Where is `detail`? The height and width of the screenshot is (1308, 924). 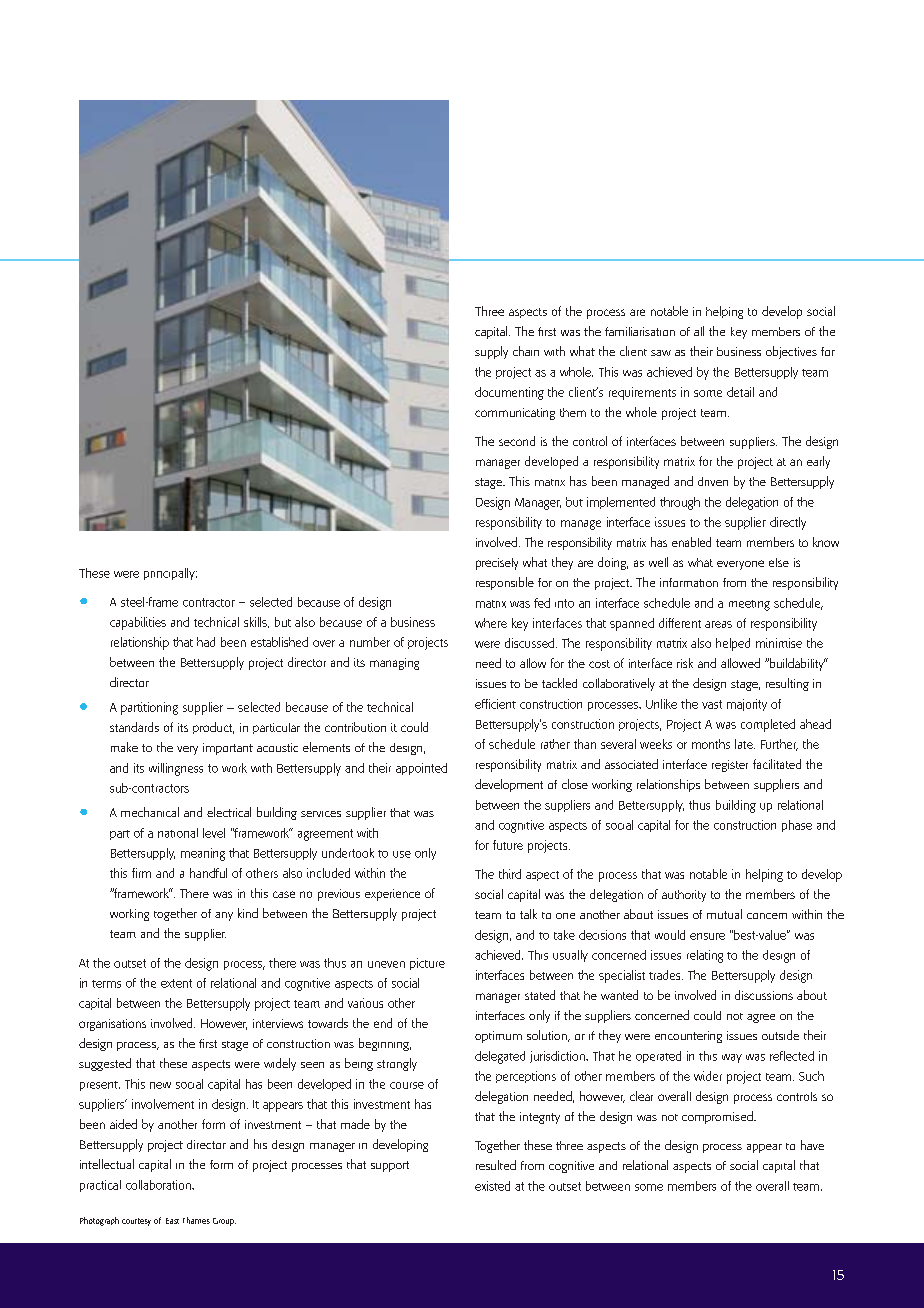
detail is located at coordinates (740, 392).
